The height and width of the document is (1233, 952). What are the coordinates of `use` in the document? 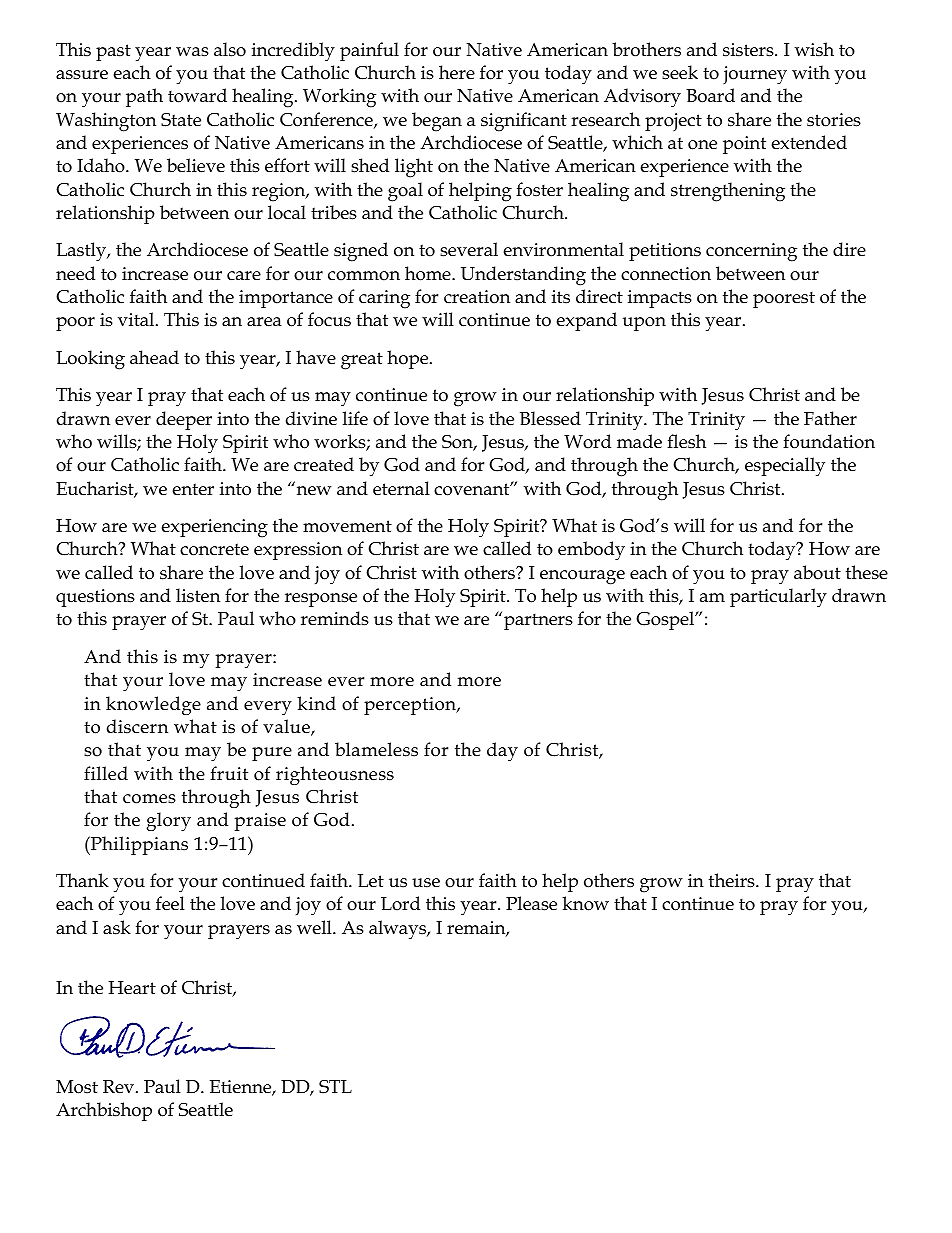 It's located at (426, 883).
